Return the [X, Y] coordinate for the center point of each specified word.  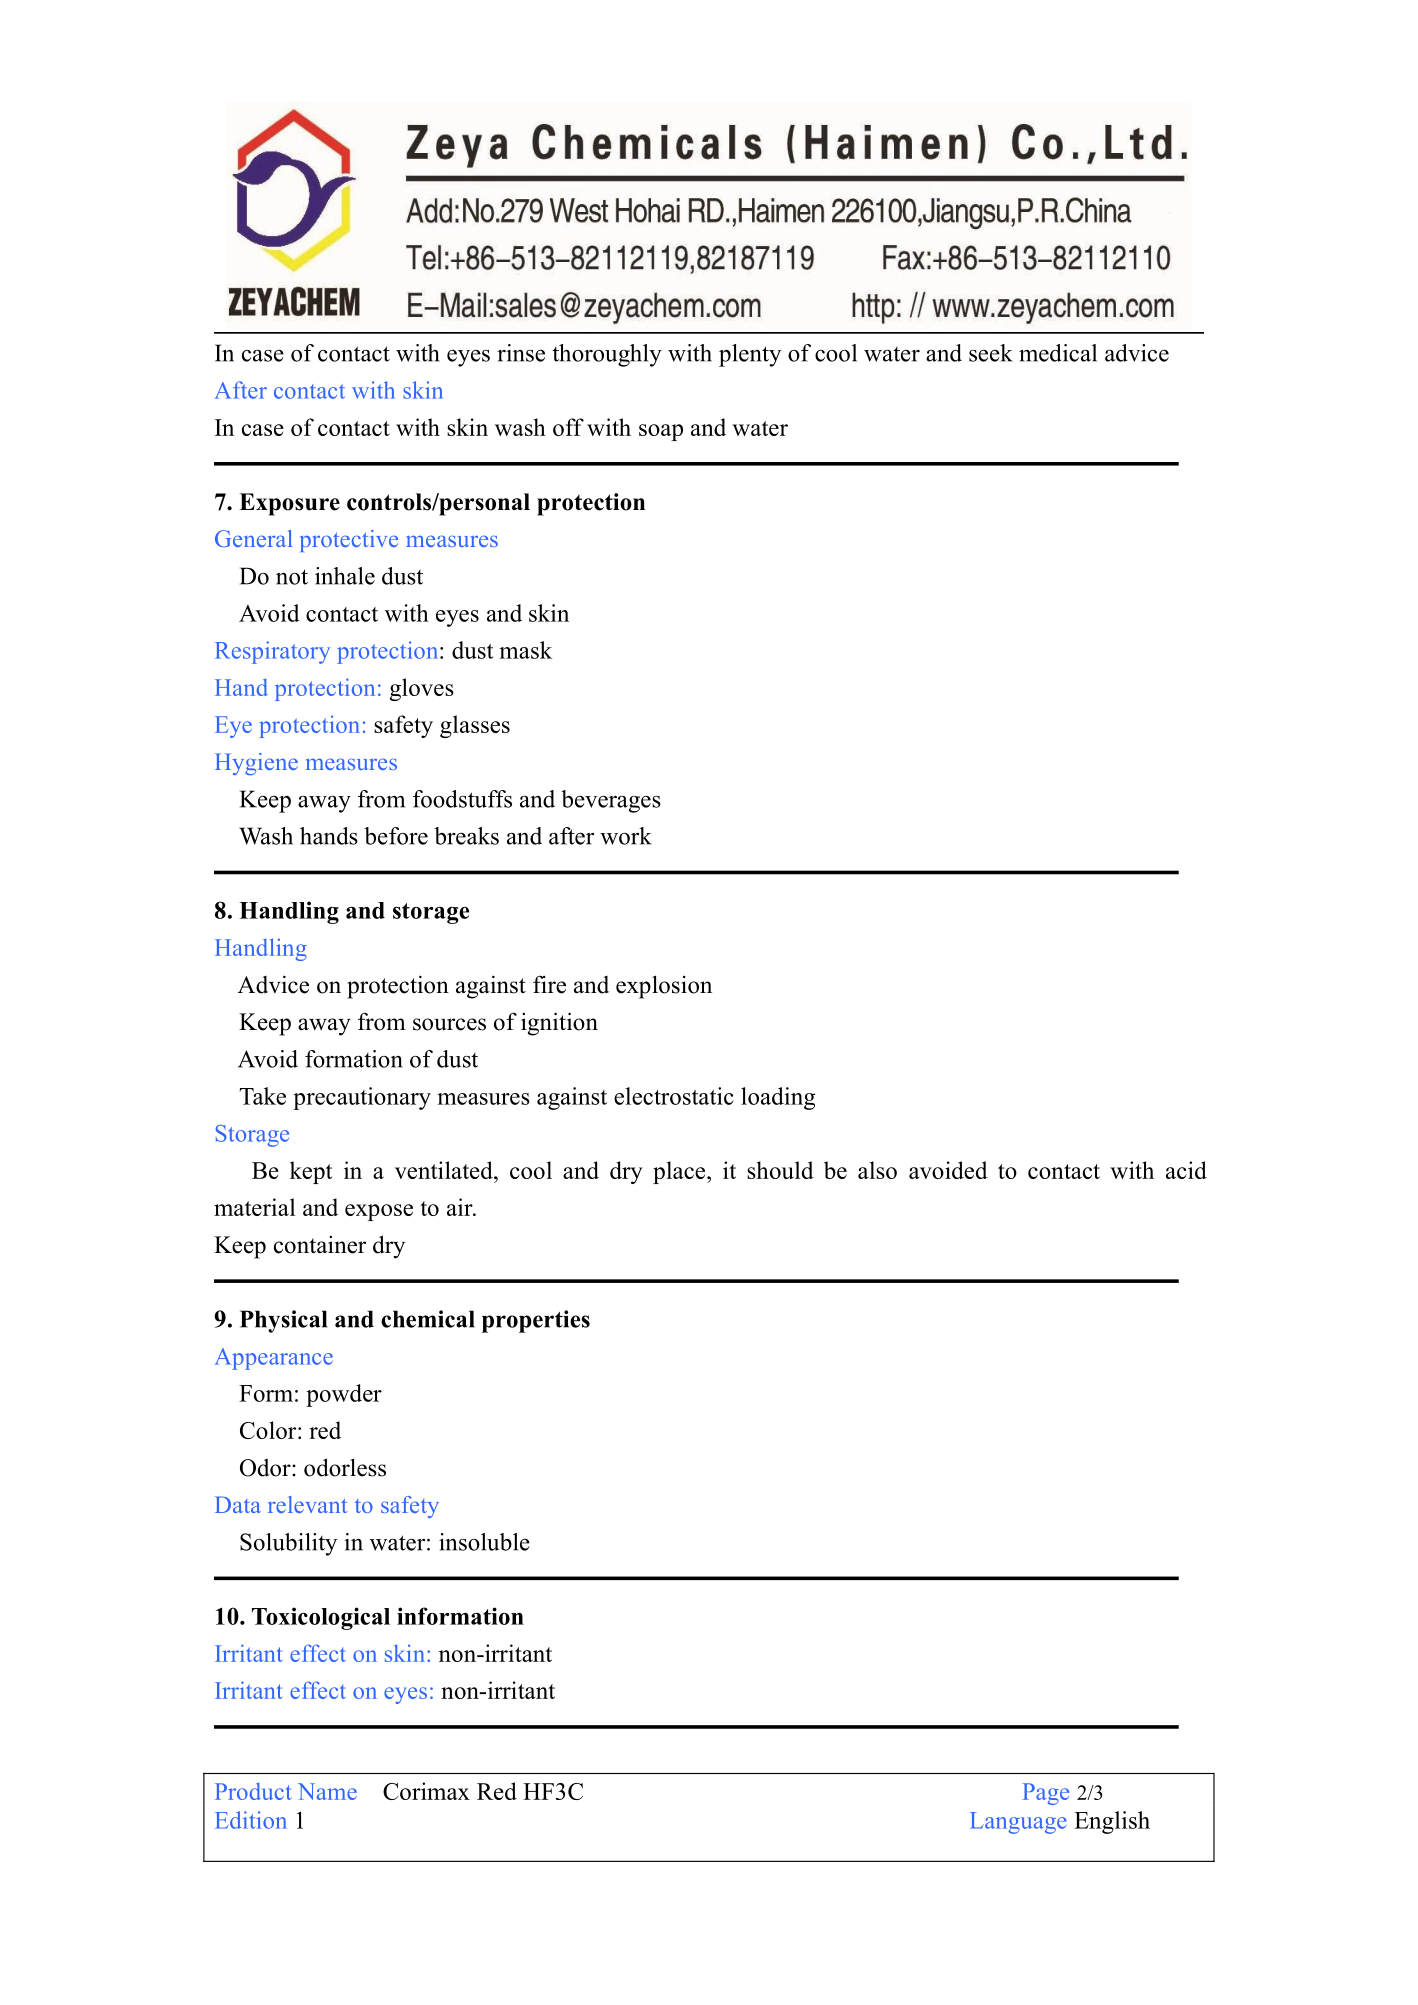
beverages [611, 801]
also [877, 1170]
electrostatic [674, 1096]
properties [536, 1321]
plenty [750, 355]
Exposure [289, 504]
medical [1058, 353]
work [626, 836]
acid [1186, 1170]
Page [1046, 1794]
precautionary [362, 1098]
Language [1018, 1823]
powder [344, 1395]
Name [327, 1791]
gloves [422, 689]
